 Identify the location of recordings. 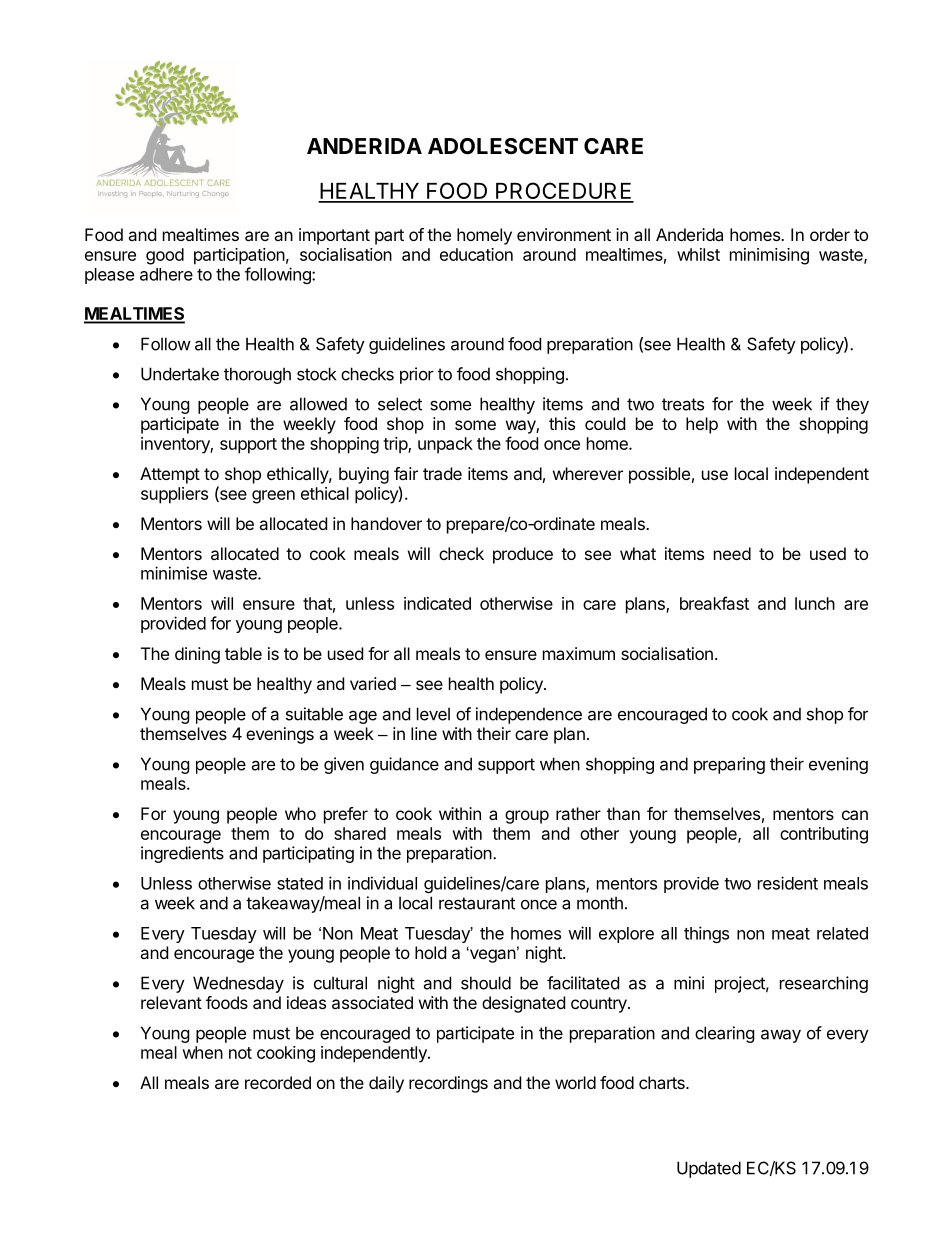
(448, 1084).
